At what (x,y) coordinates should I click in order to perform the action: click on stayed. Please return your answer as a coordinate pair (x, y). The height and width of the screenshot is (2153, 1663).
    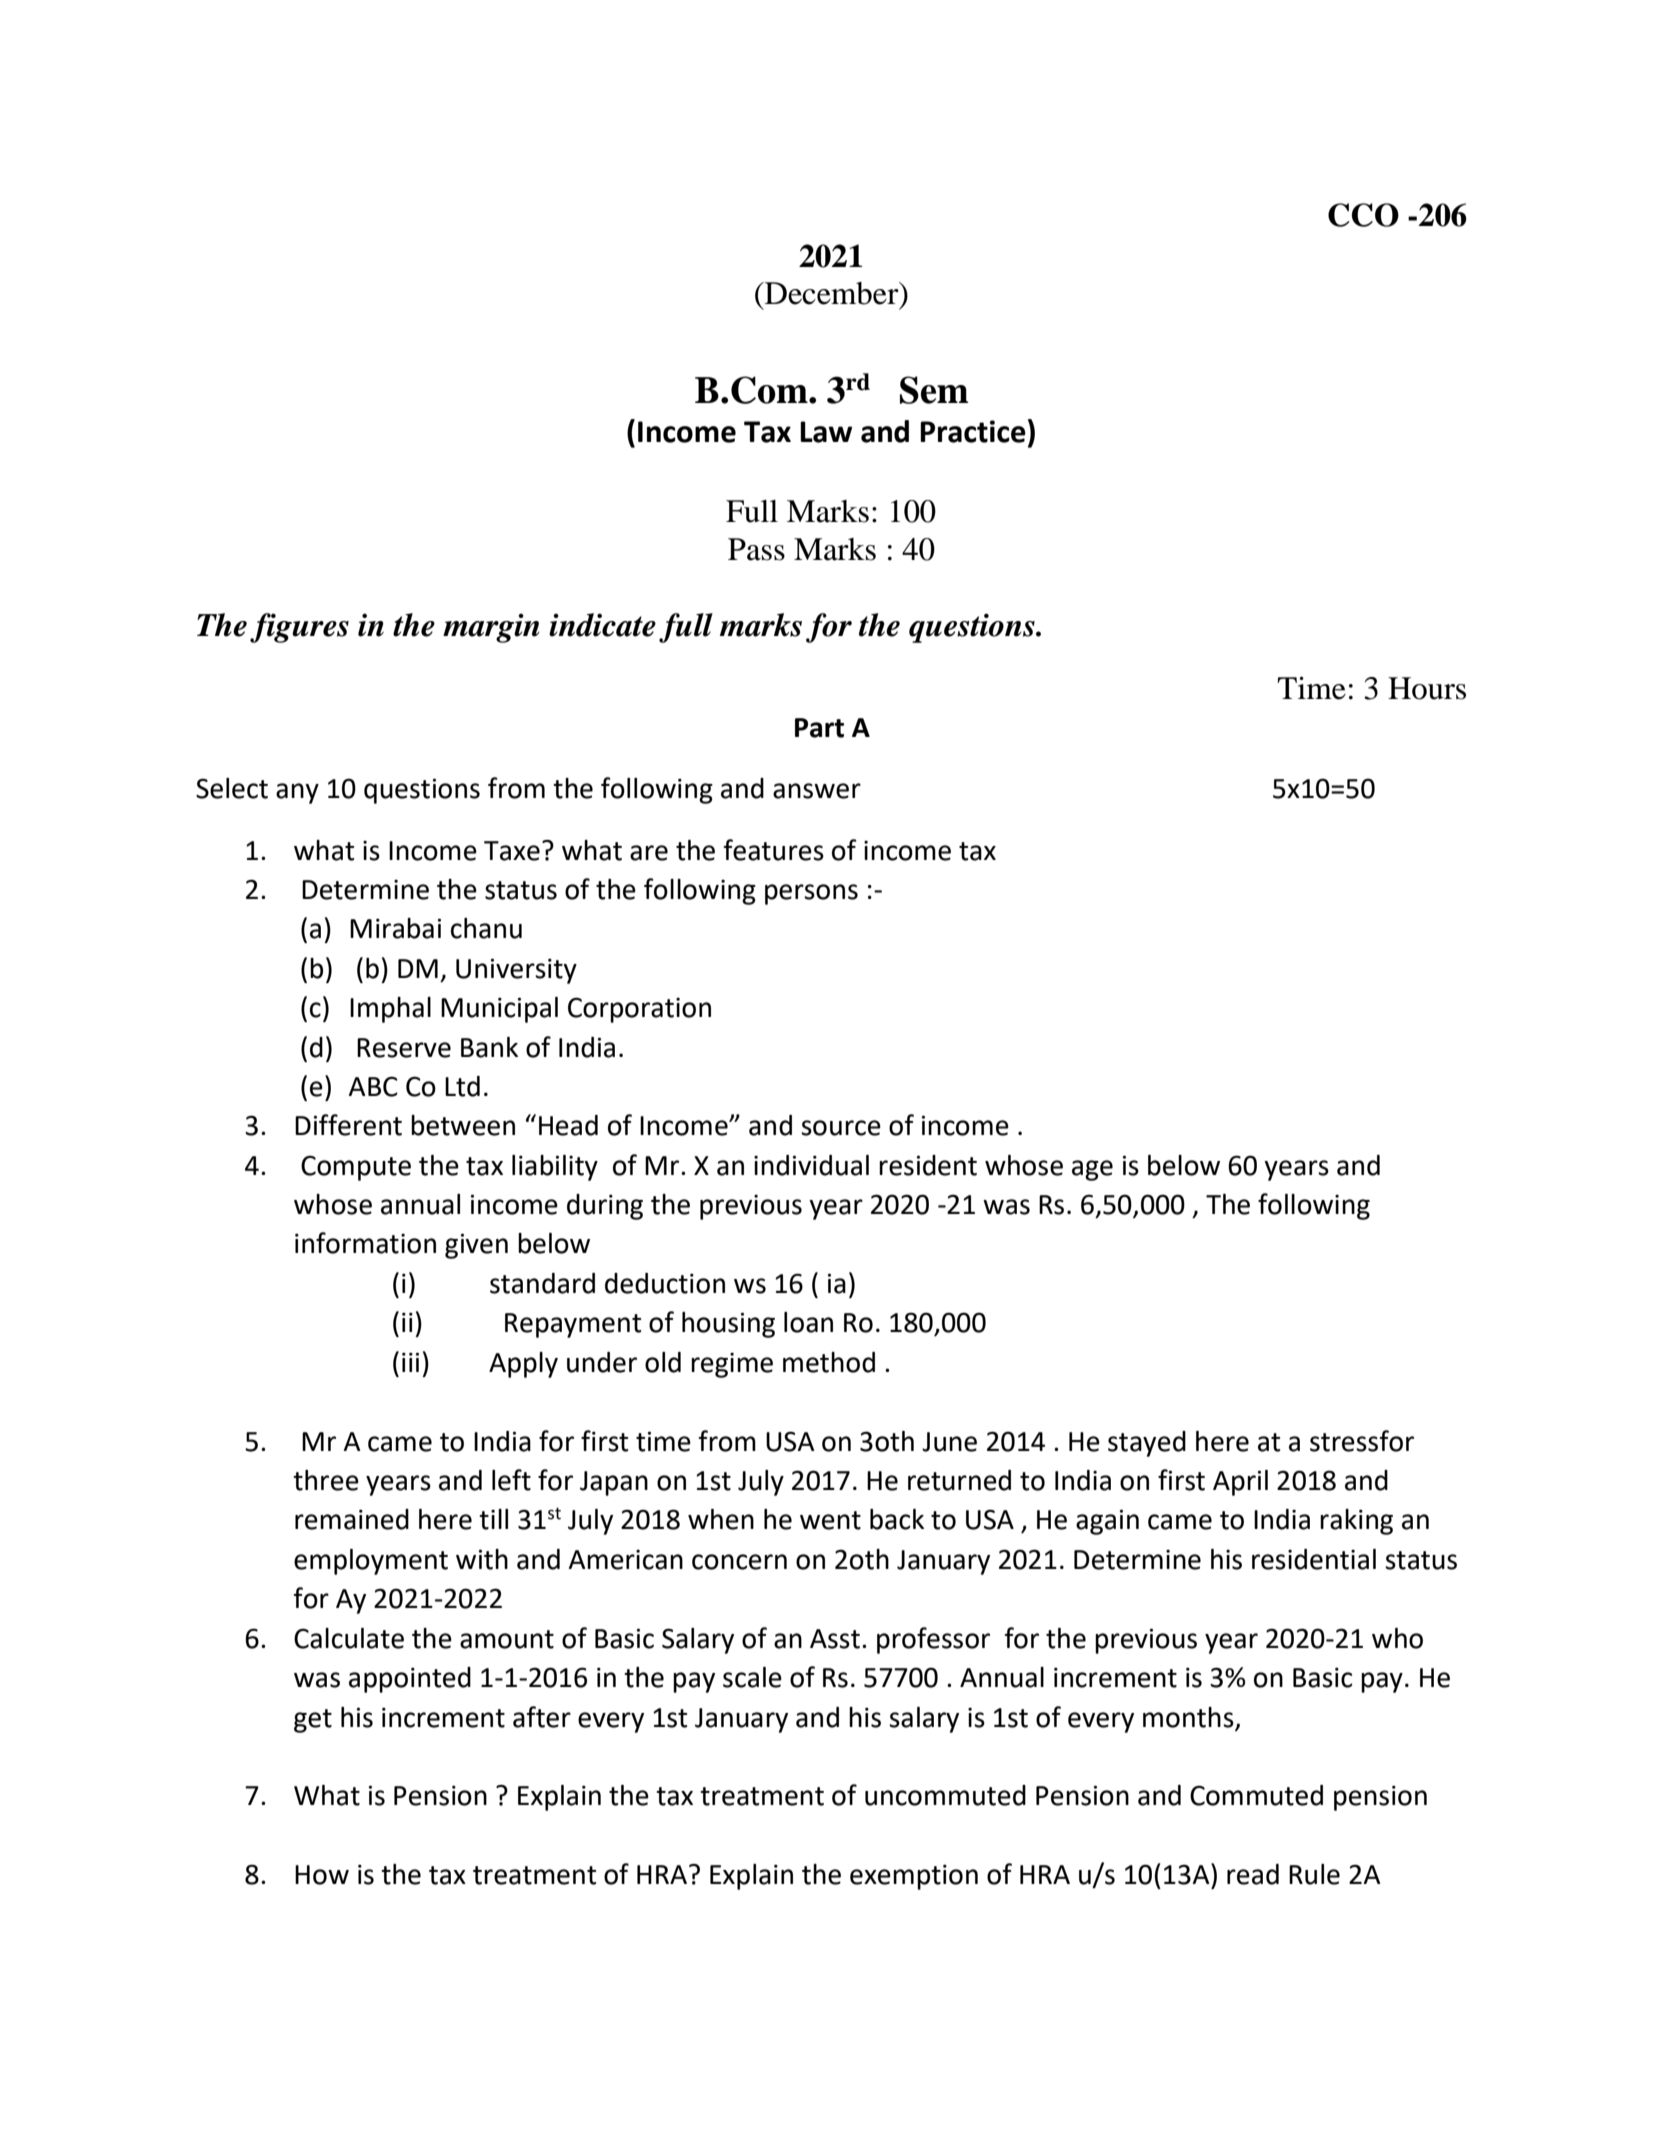
    Looking at the image, I should click on (1147, 1444).
